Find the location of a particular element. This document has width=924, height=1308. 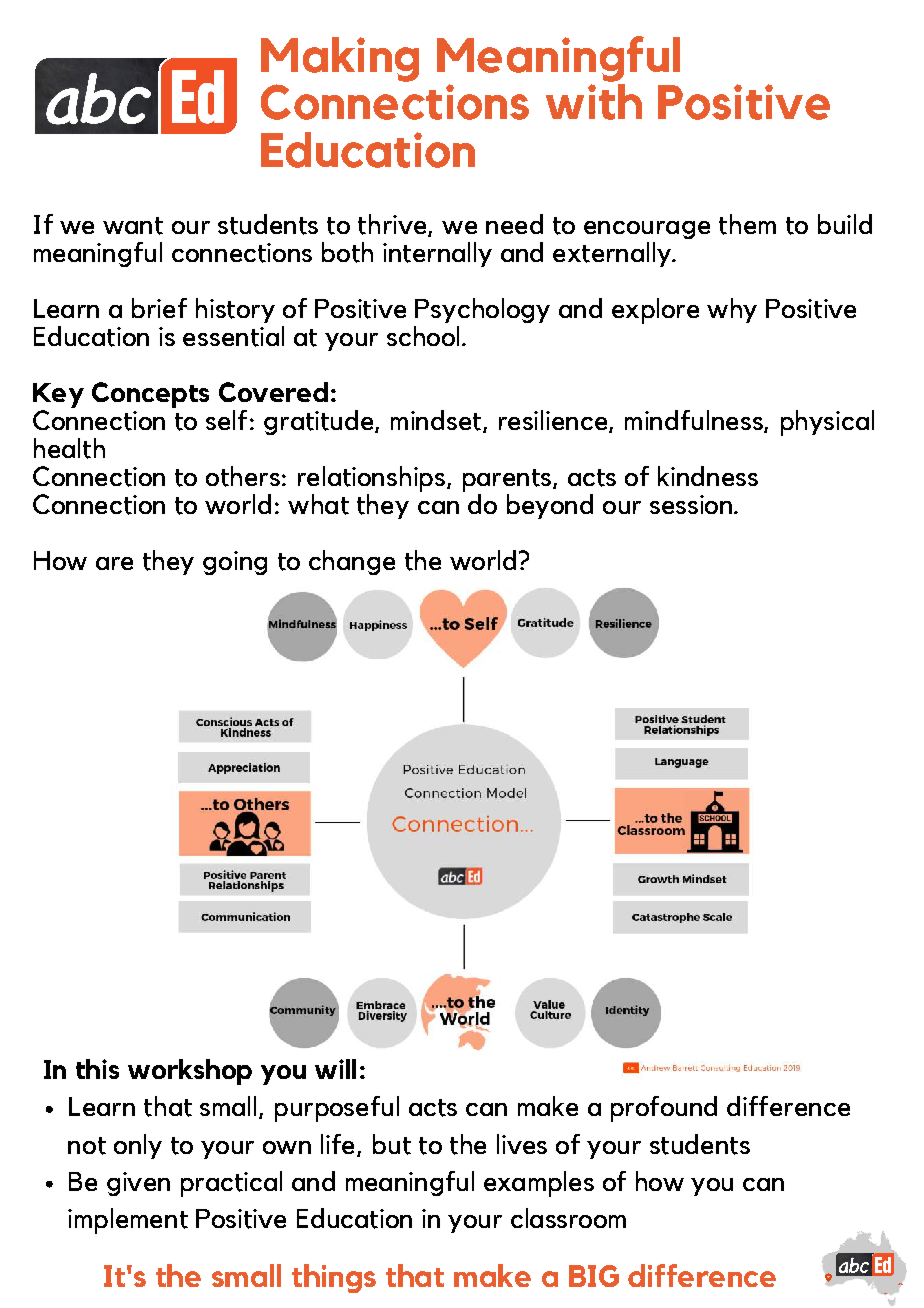

going is located at coordinates (235, 563).
